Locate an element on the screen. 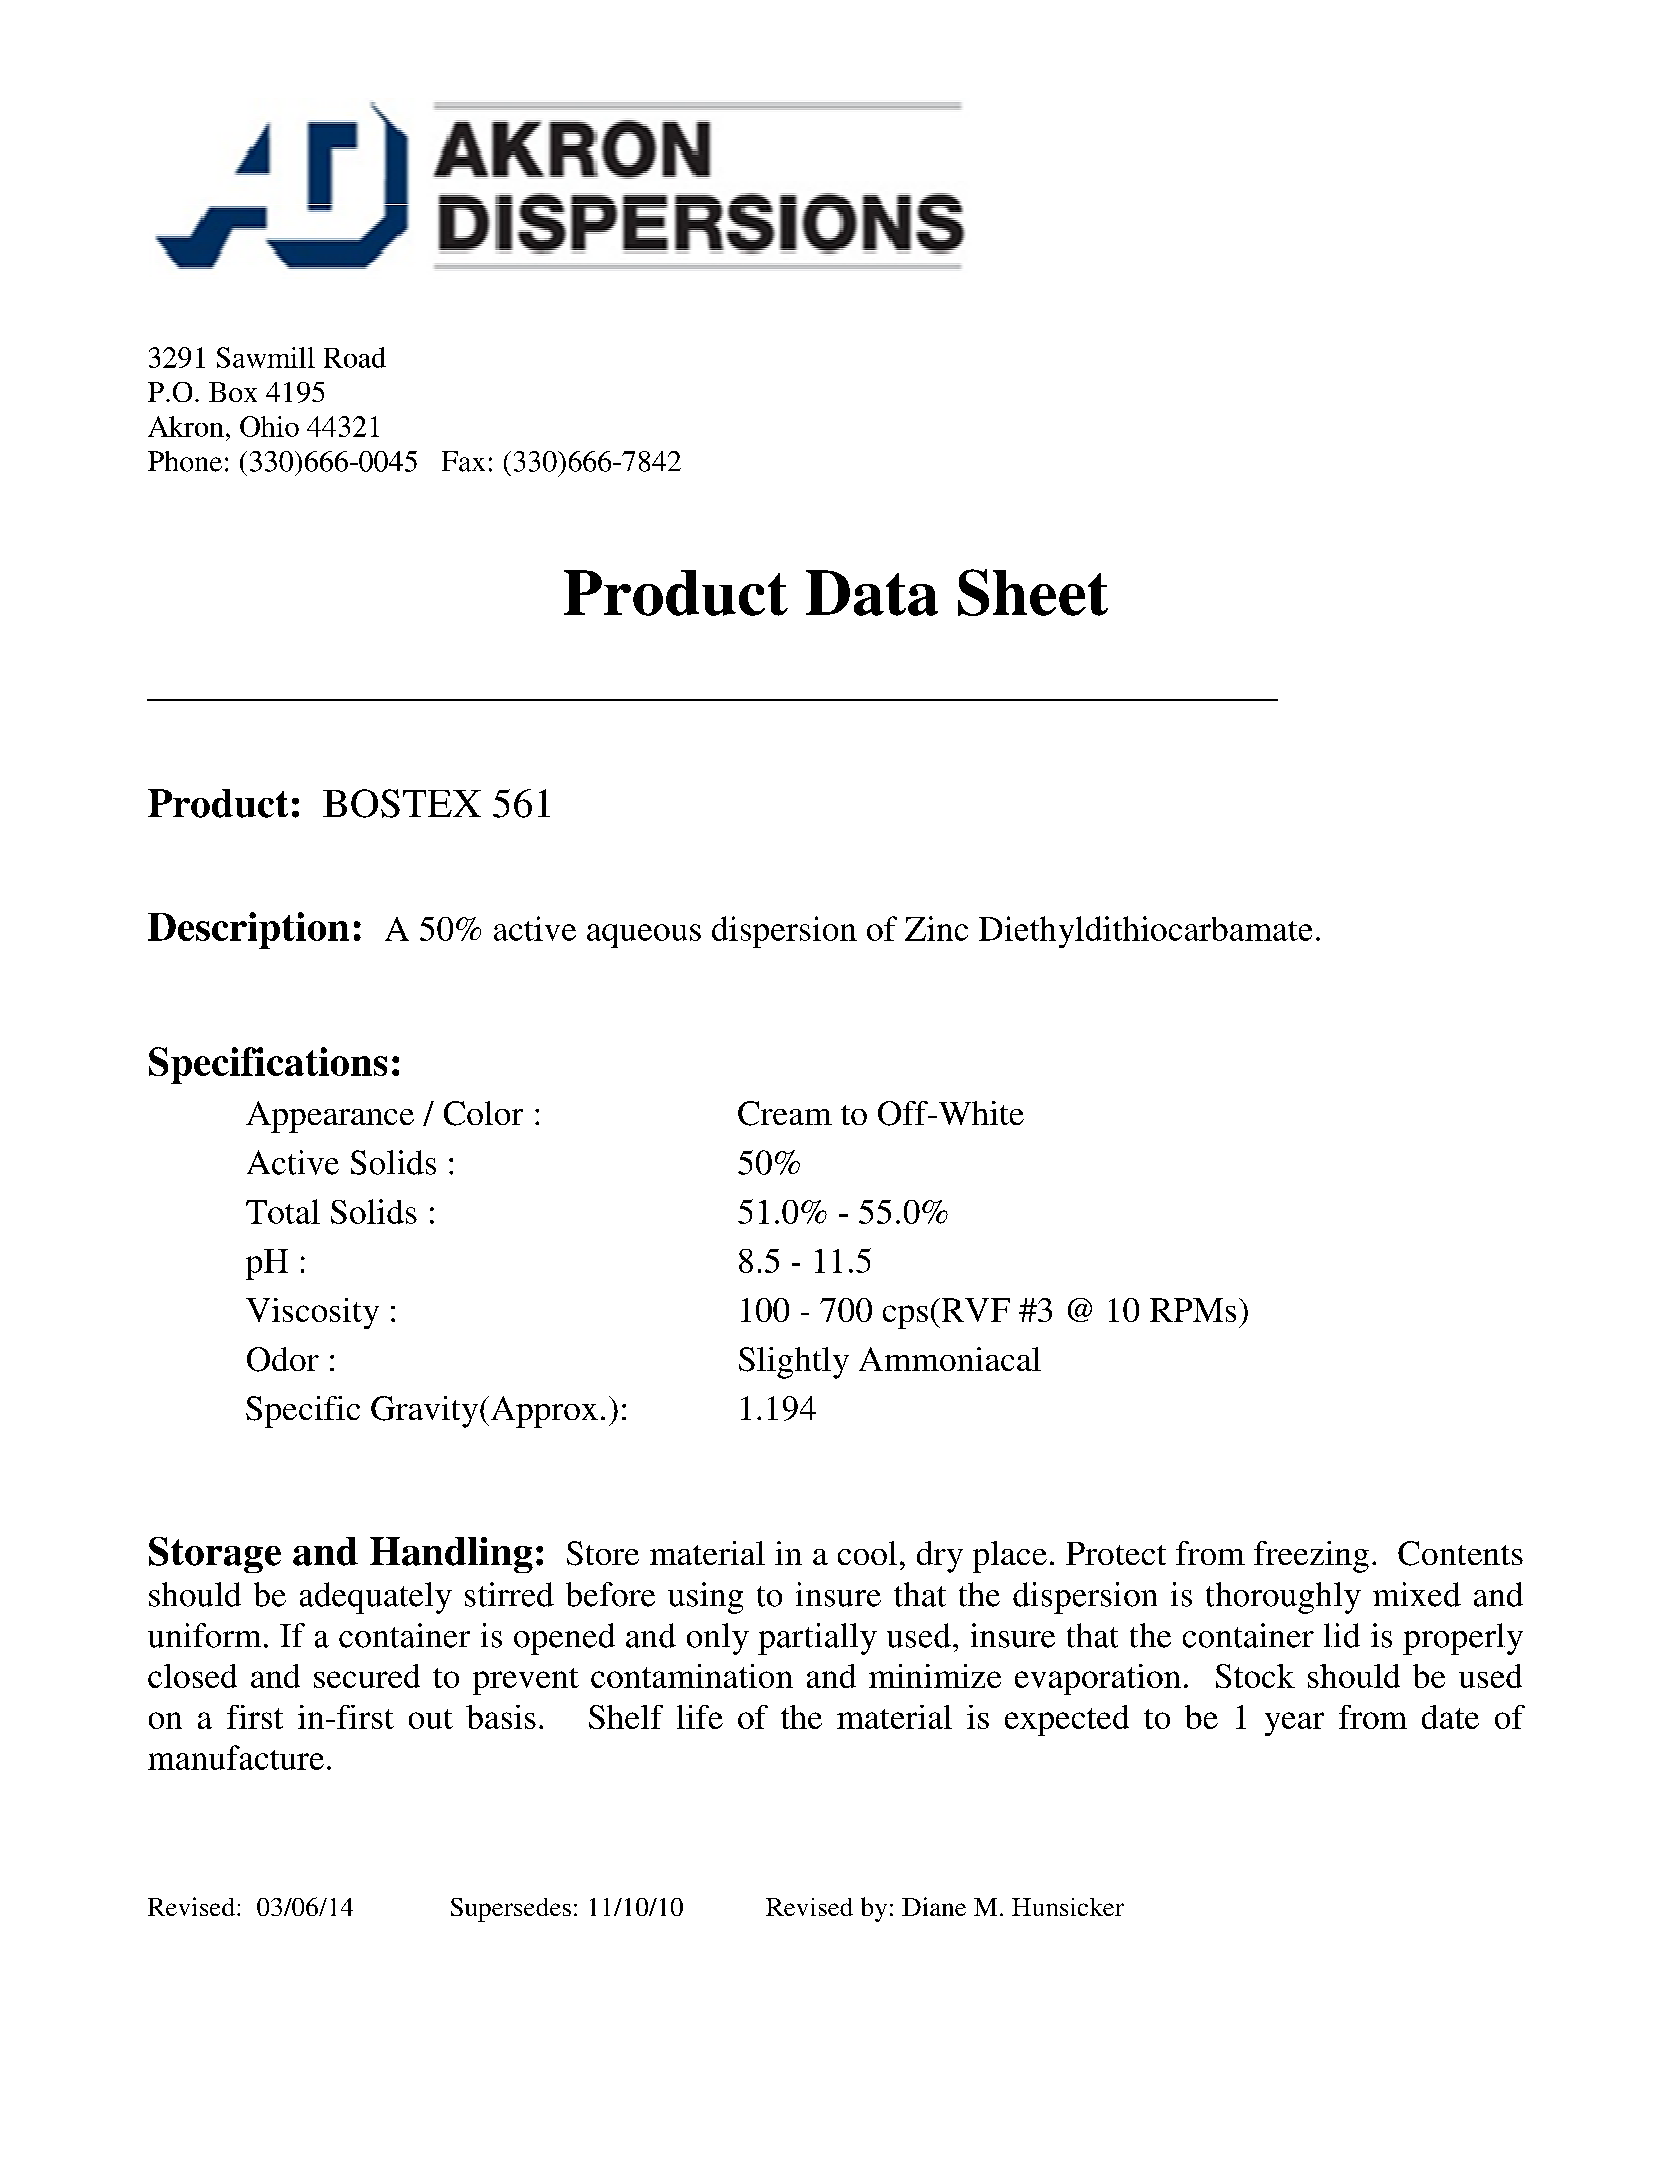  Diane is located at coordinates (934, 1906).
